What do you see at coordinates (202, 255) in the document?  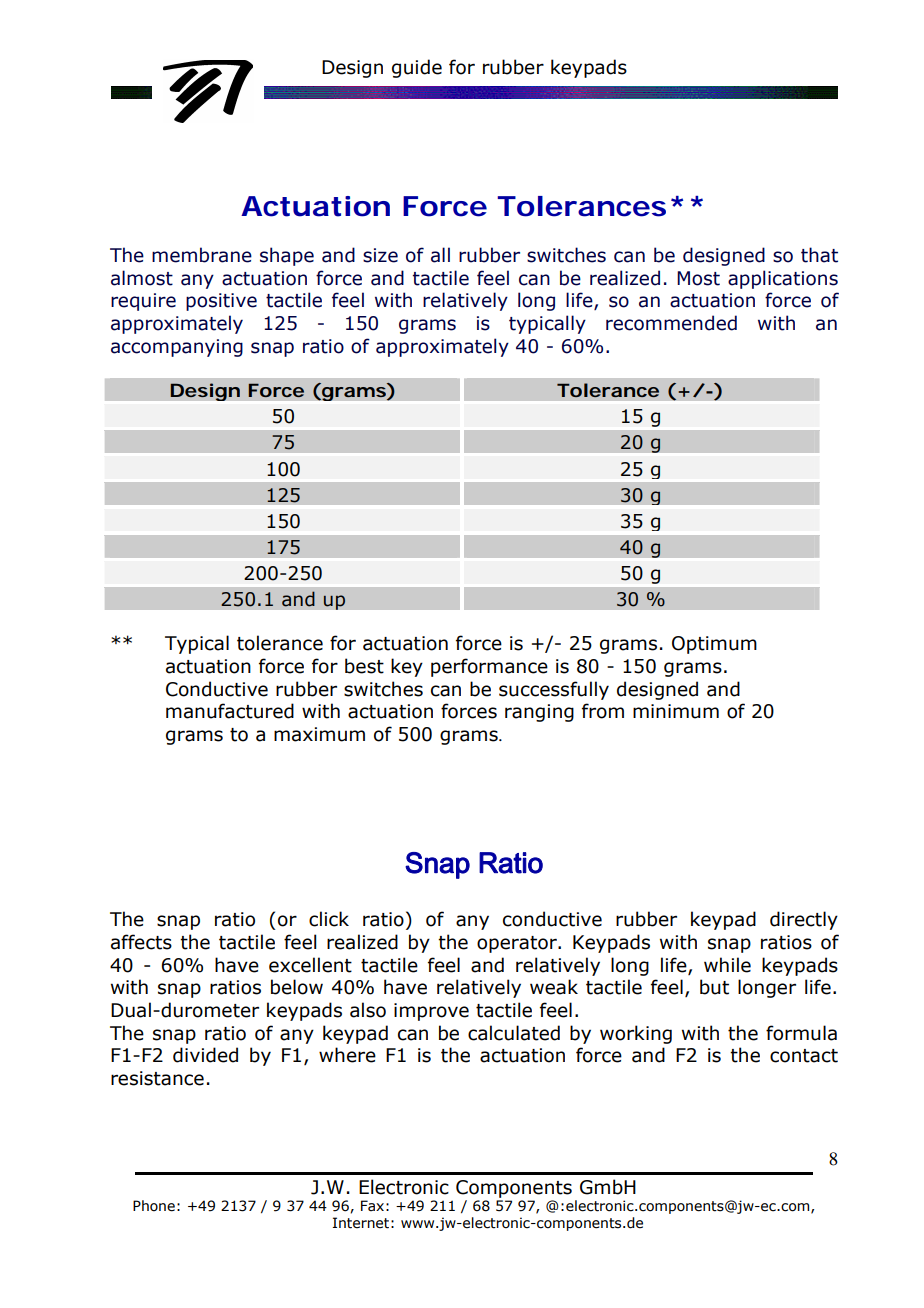 I see `membrane` at bounding box center [202, 255].
